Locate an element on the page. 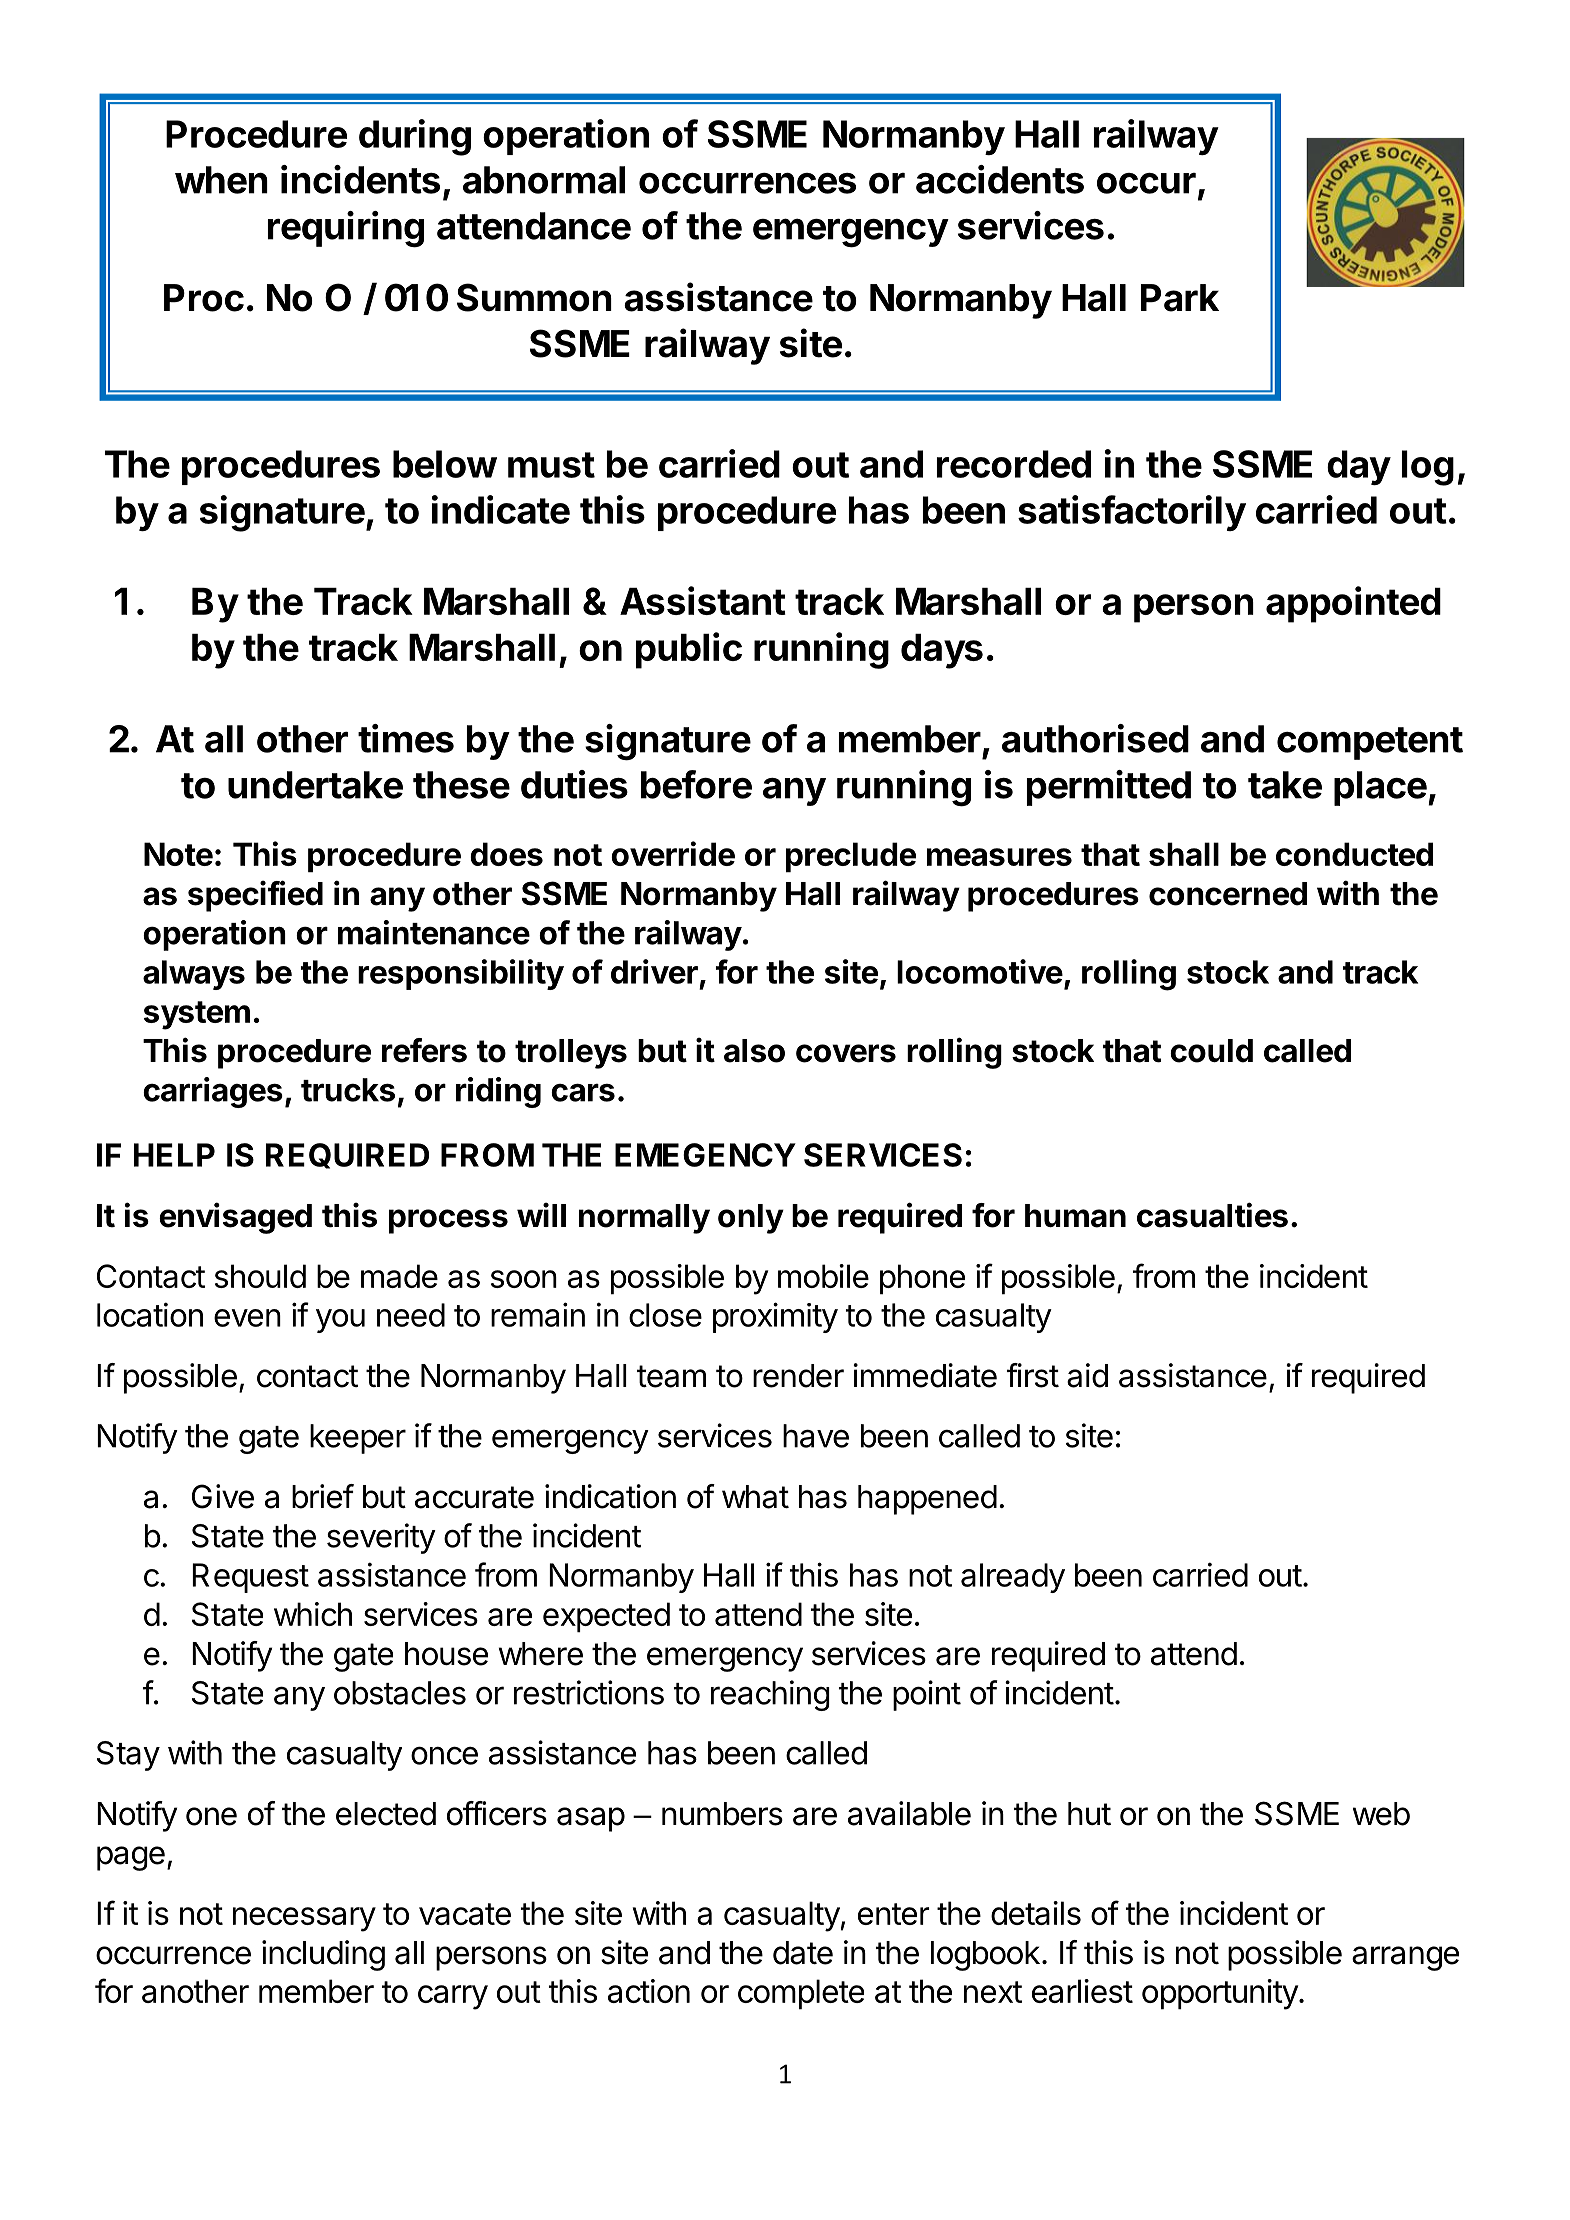 This document has height=2220, width=1570. should is located at coordinates (260, 1276).
